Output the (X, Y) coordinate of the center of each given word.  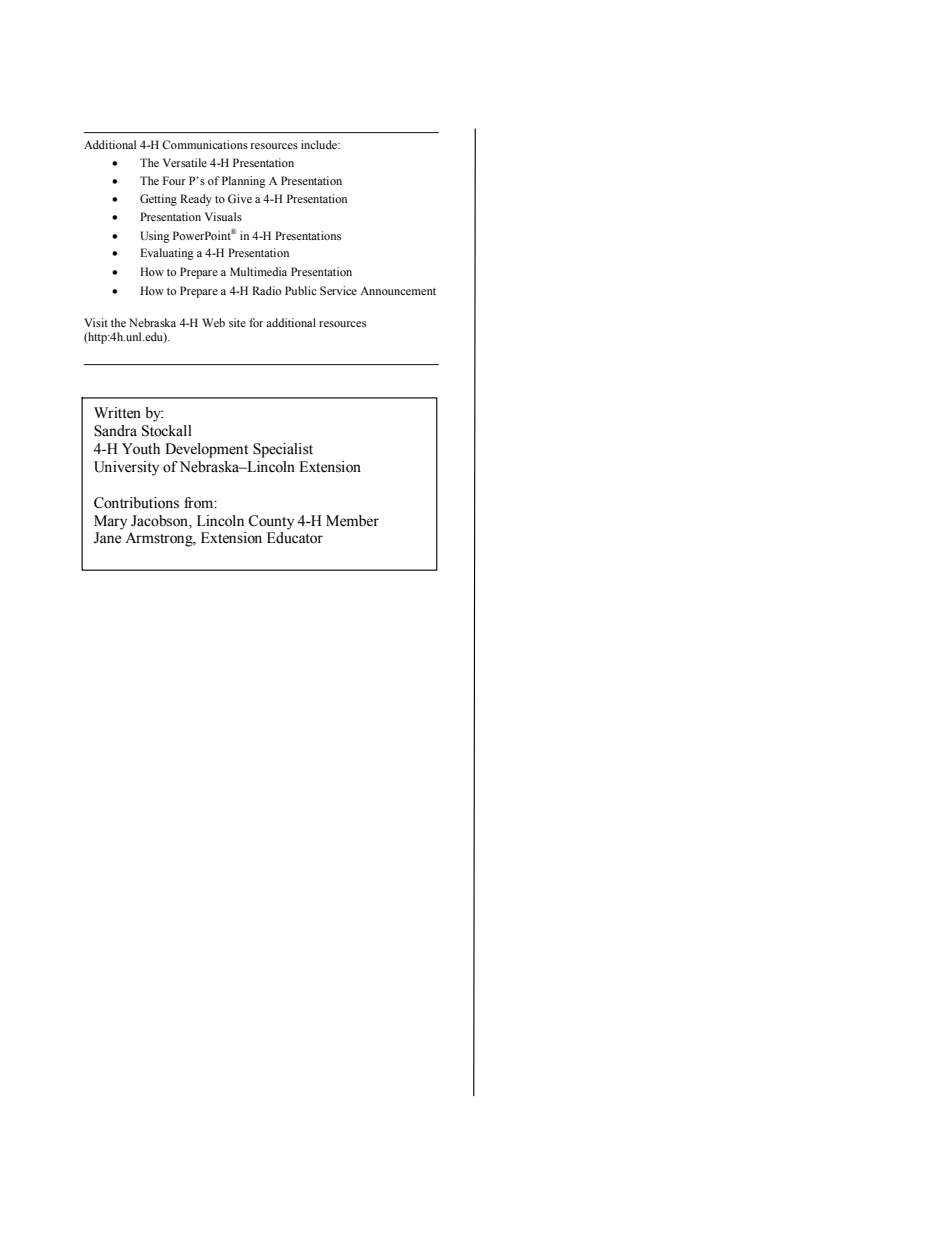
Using (155, 237)
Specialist (283, 450)
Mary (110, 522)
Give (240, 198)
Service (338, 290)
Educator (295, 538)
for (256, 322)
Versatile (185, 162)
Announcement (398, 291)
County (271, 522)
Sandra (115, 431)
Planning (244, 182)
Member (352, 521)
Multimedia (258, 271)
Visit (96, 322)
